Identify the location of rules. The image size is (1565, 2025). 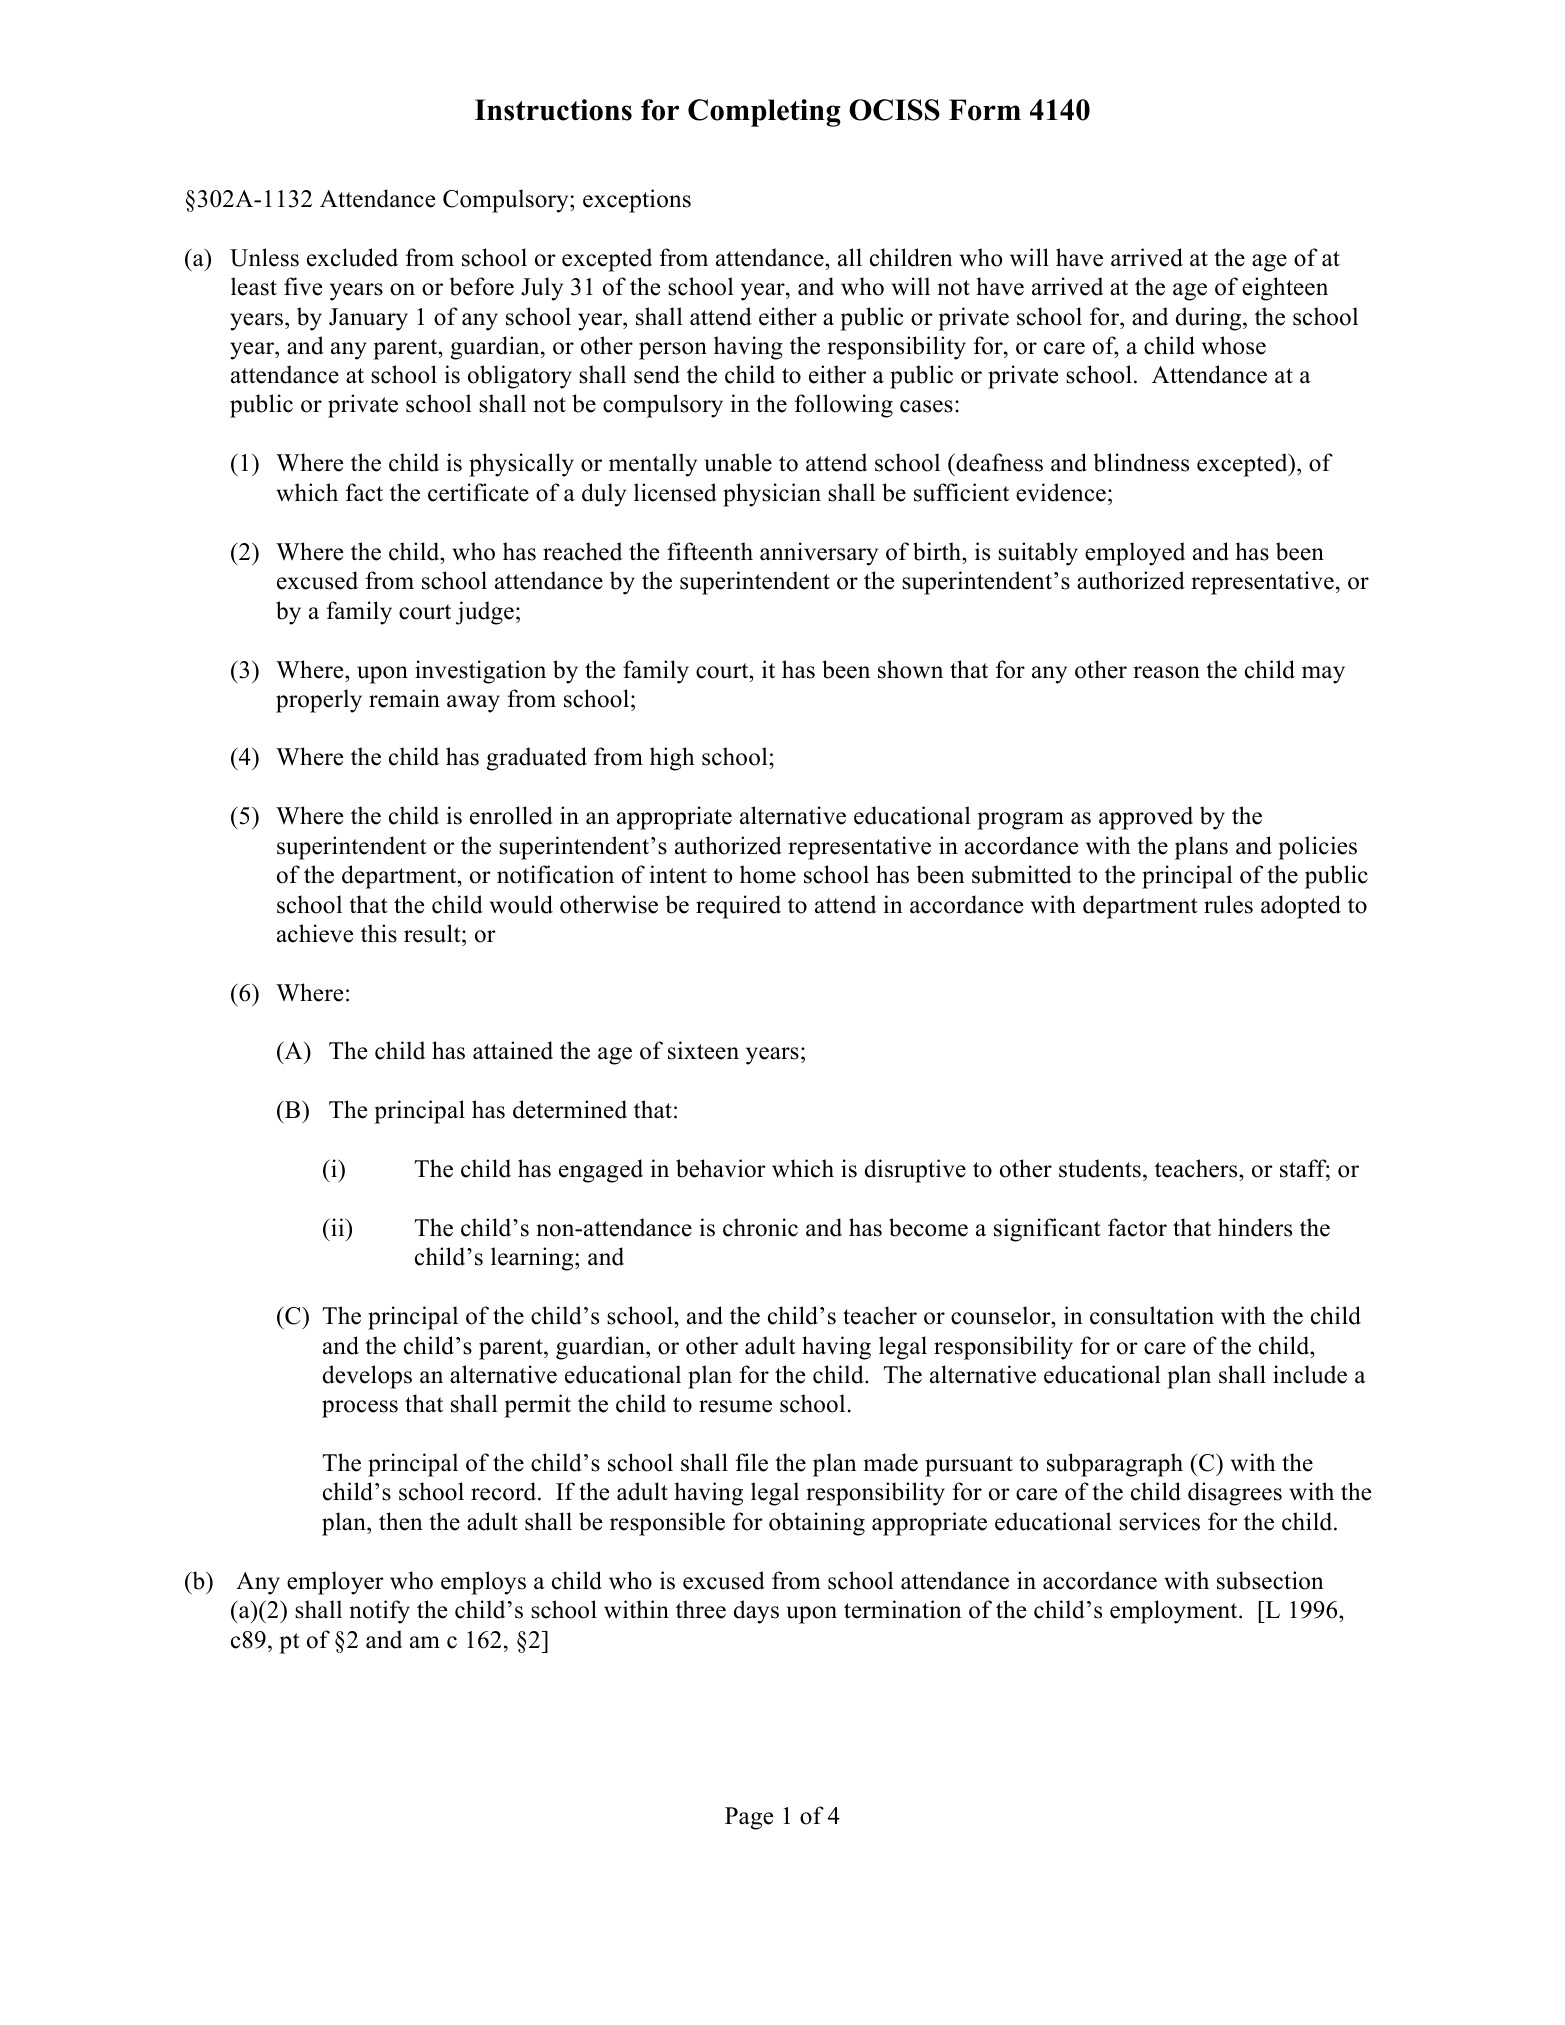
(1228, 904).
